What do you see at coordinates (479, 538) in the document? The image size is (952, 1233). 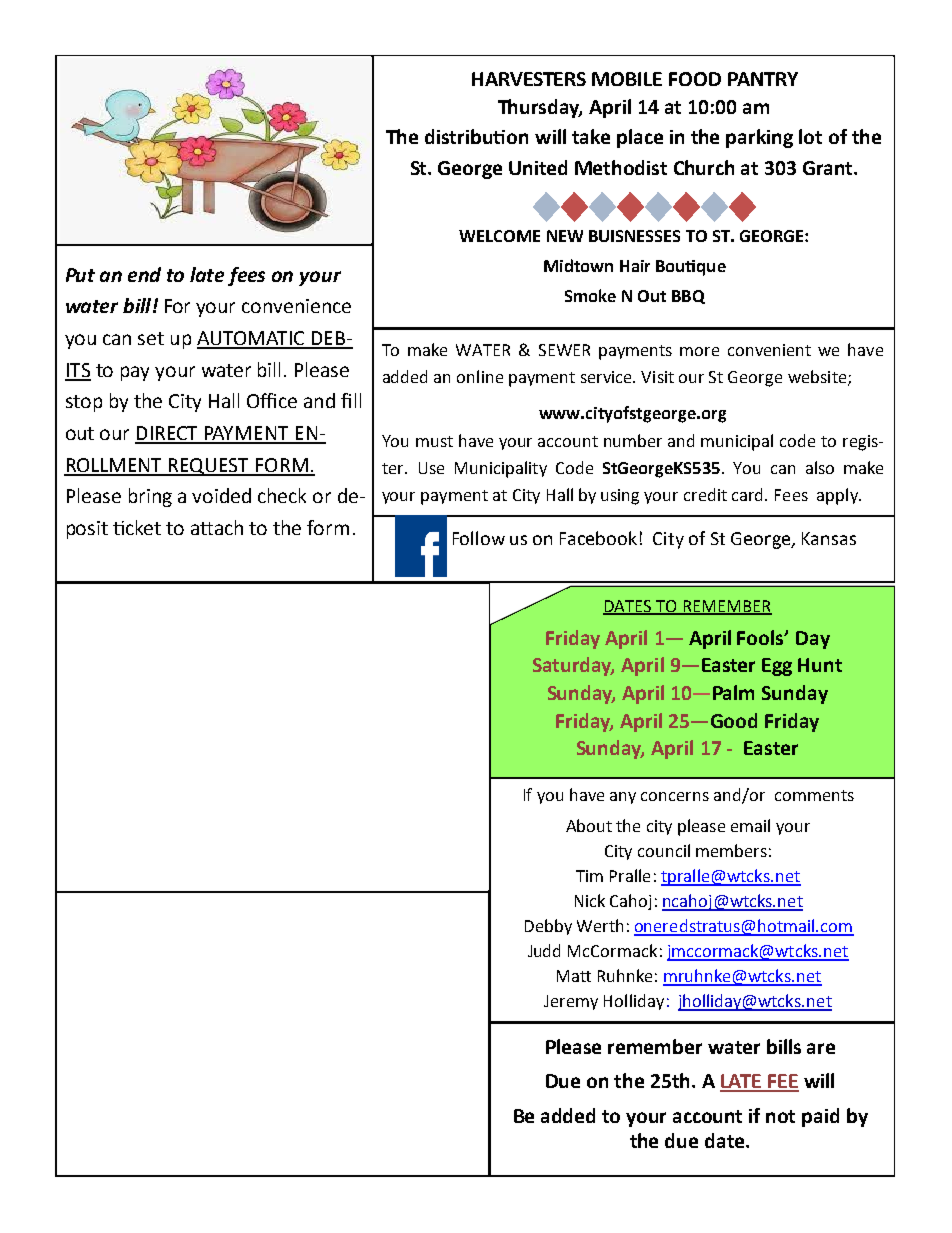 I see `Follow` at bounding box center [479, 538].
